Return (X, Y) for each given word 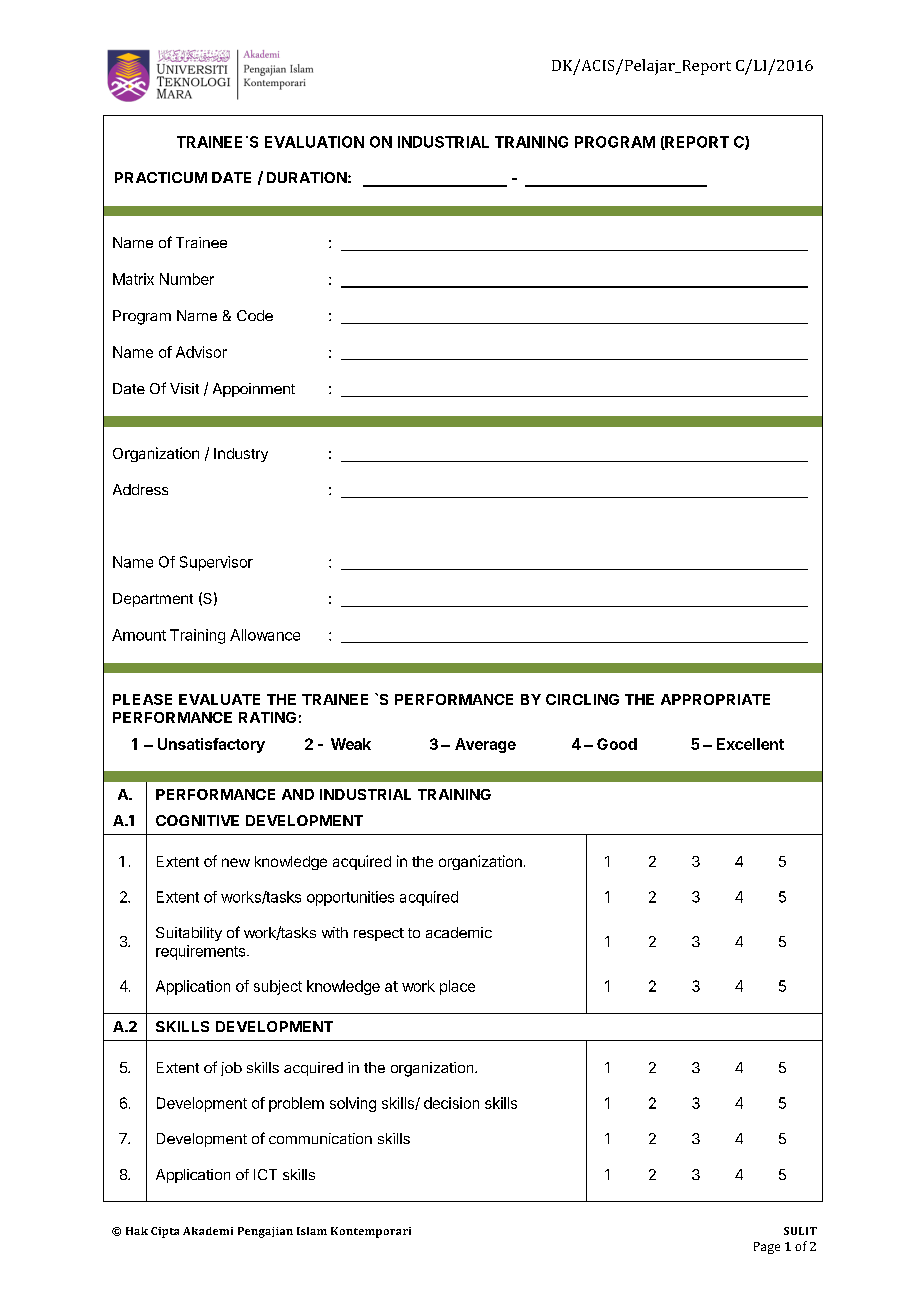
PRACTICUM (161, 177)
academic (459, 932)
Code (255, 315)
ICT (265, 1174)
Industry (241, 455)
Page (767, 1248)
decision (451, 1103)
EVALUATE (219, 699)
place (457, 987)
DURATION (307, 177)
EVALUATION (314, 142)
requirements (202, 952)
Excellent (750, 744)
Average (485, 745)
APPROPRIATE (715, 699)
